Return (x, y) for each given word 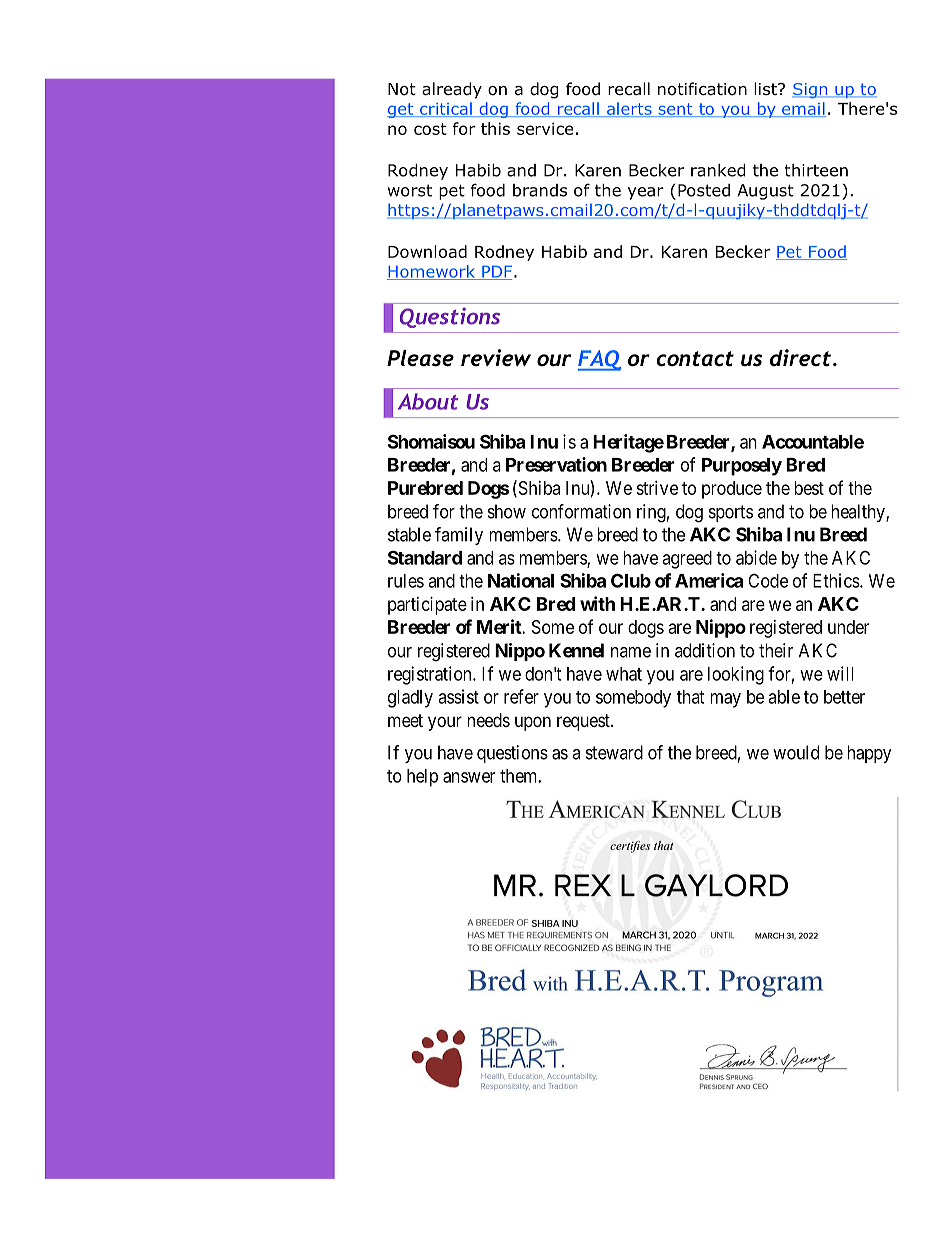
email (803, 109)
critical (446, 109)
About (428, 401)
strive (657, 488)
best (809, 488)
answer (469, 777)
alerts (629, 109)
